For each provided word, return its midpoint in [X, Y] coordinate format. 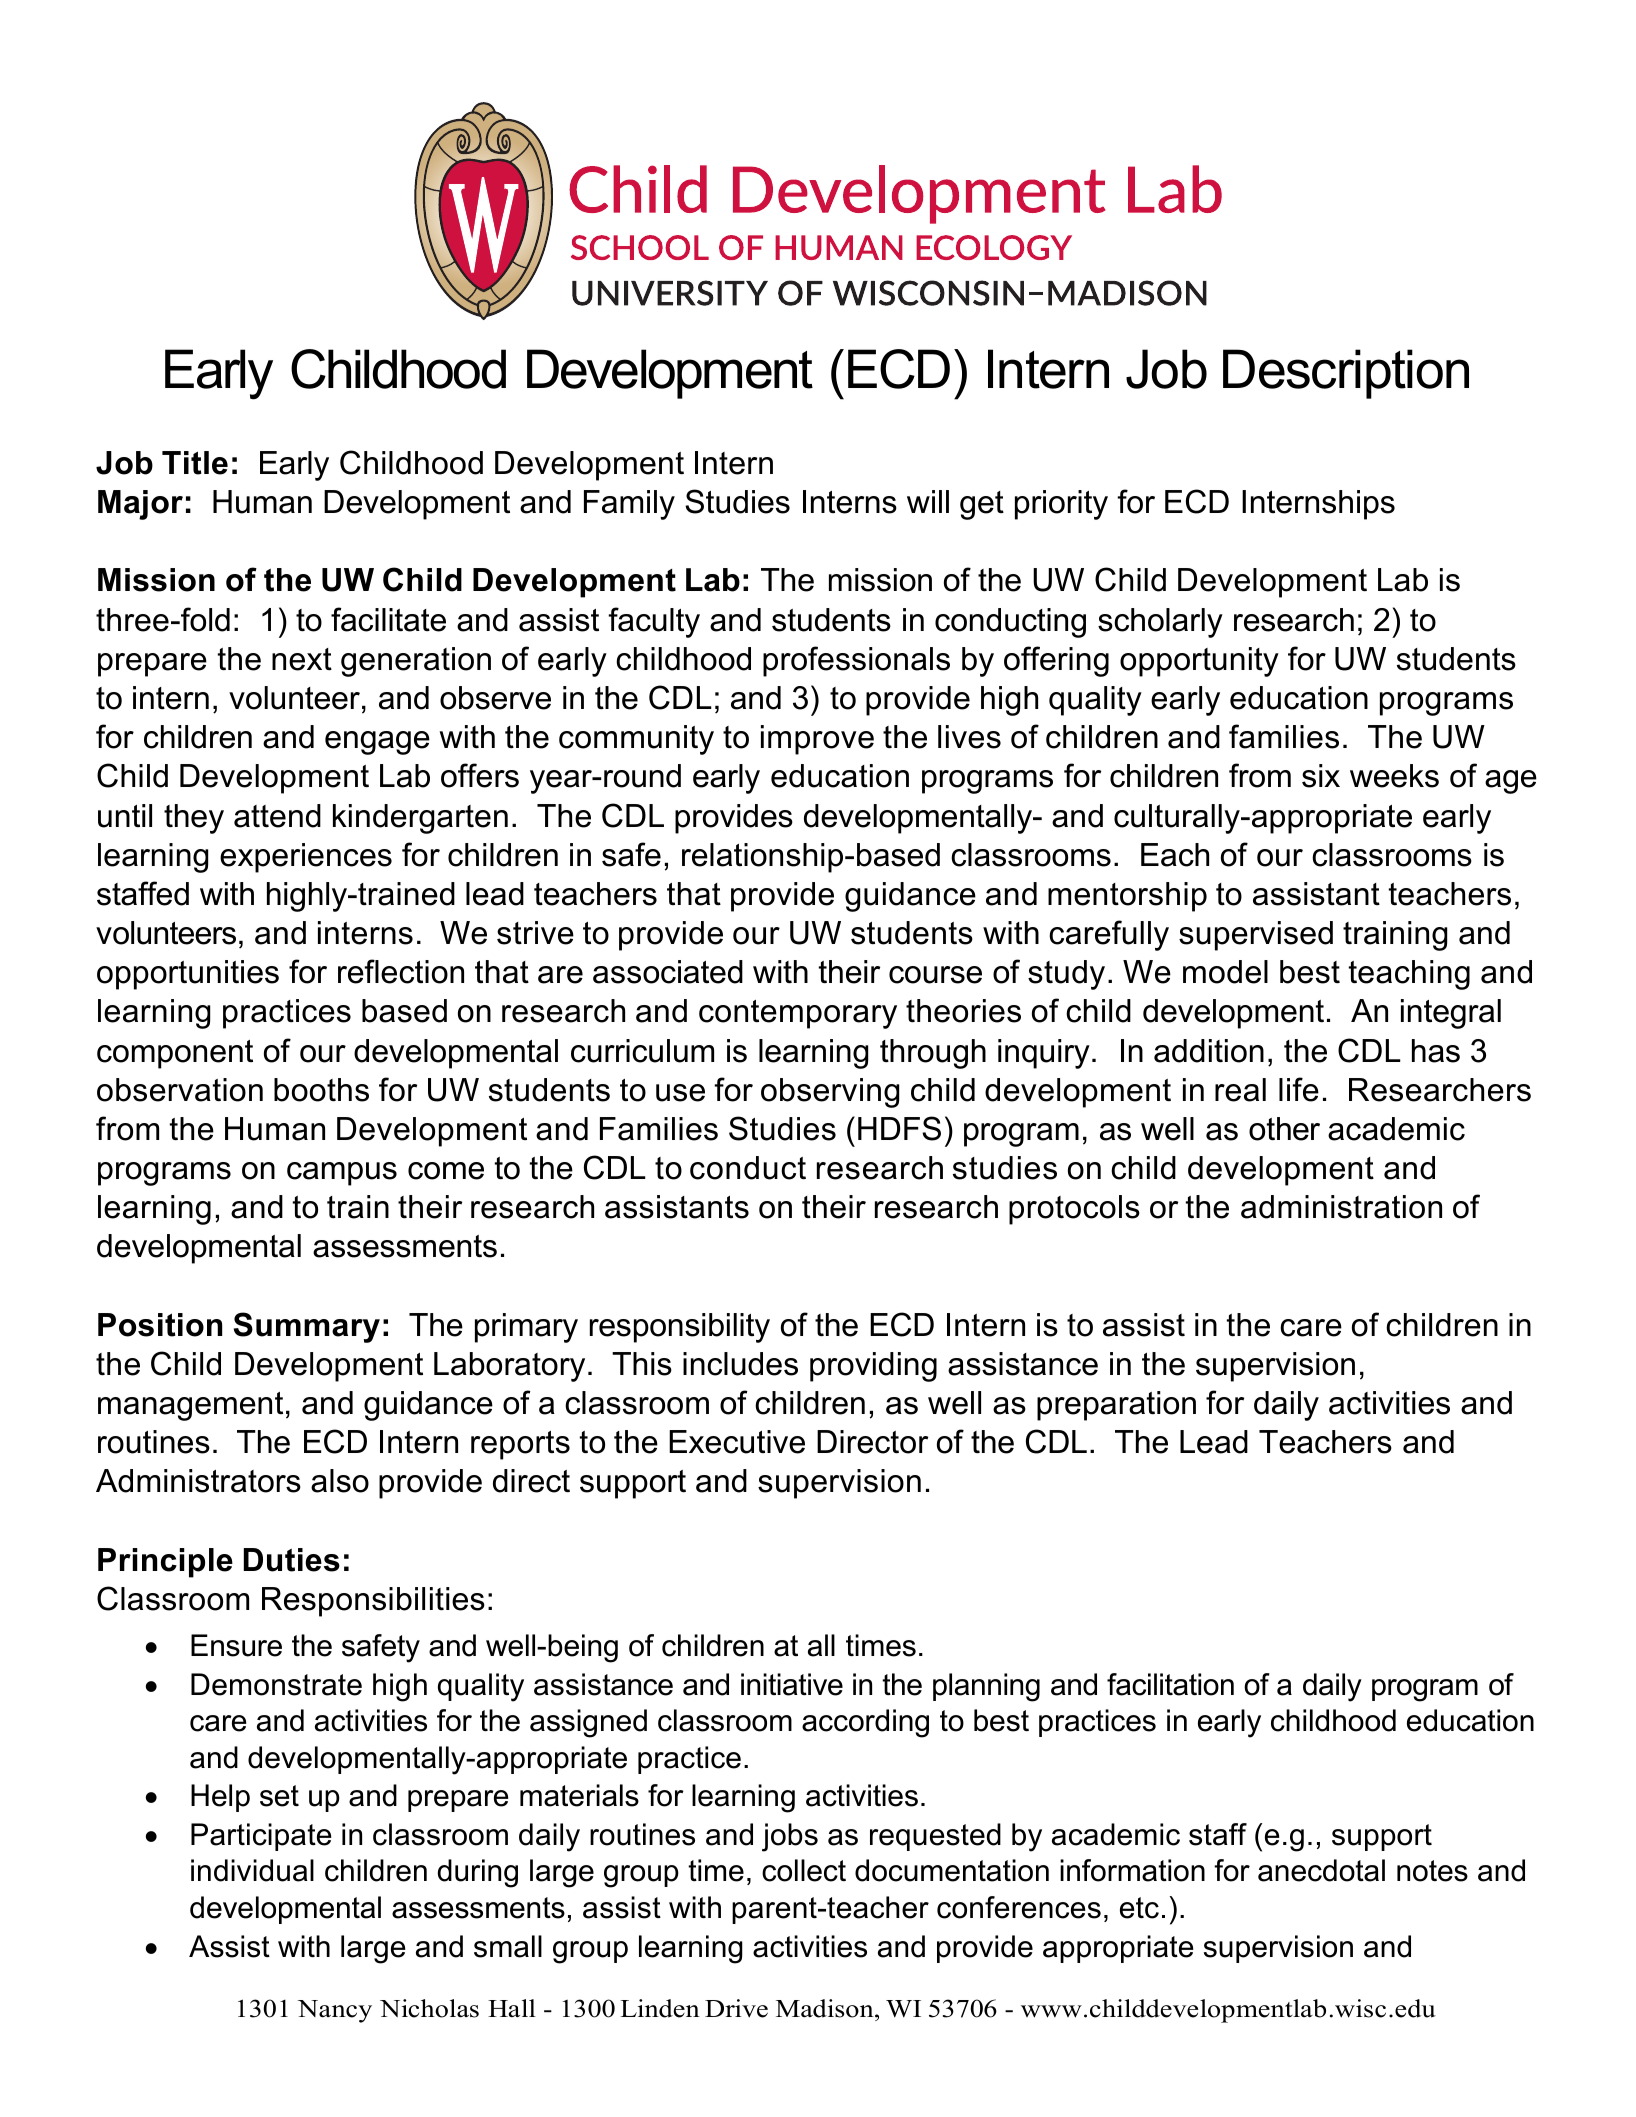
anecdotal [1321, 1870]
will [928, 501]
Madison [826, 2010]
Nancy [335, 2011]
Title [195, 463]
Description [1346, 374]
